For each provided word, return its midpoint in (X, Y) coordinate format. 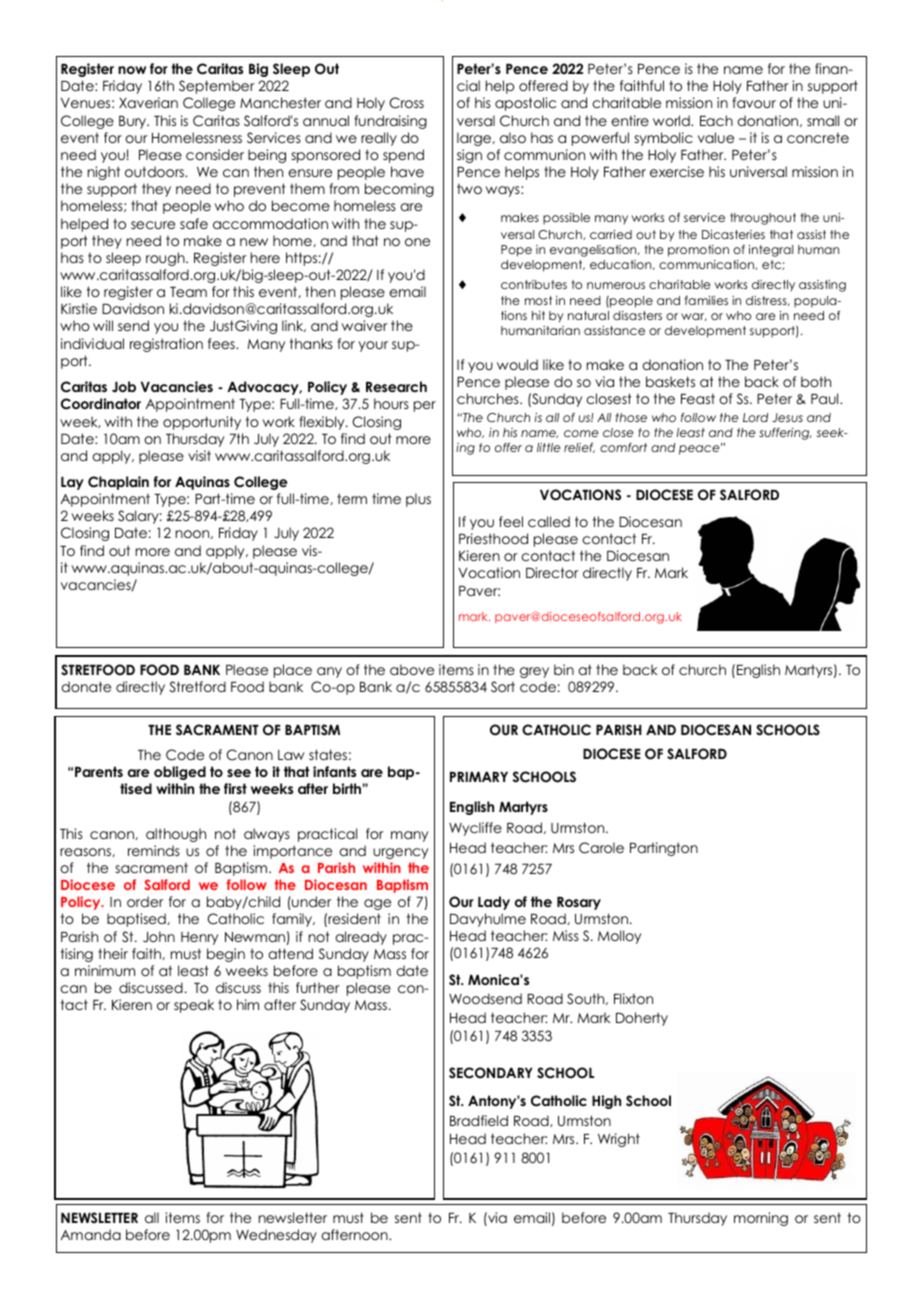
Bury (133, 122)
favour (754, 102)
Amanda (91, 1234)
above (412, 669)
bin (564, 669)
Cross (407, 103)
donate (86, 686)
